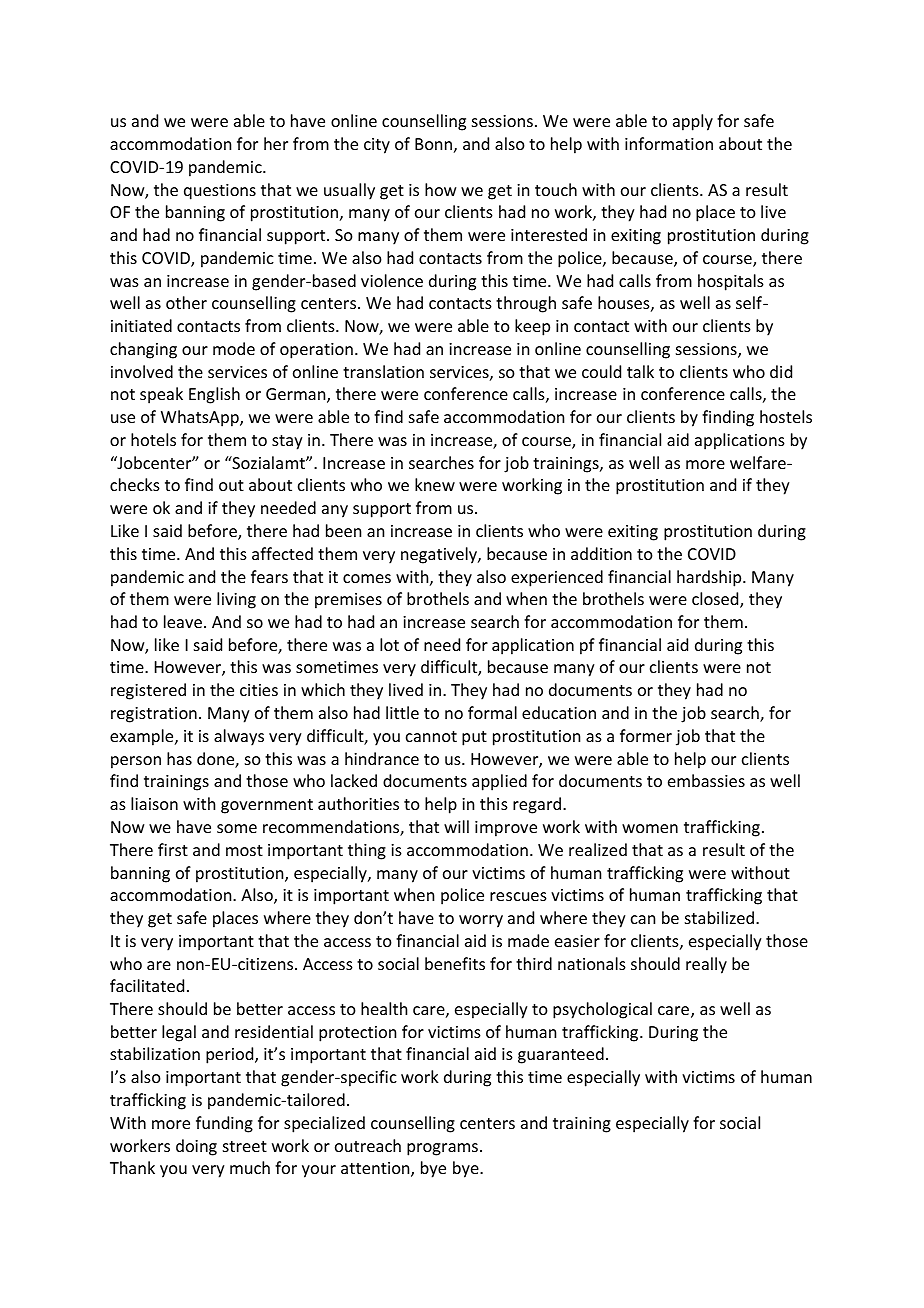 This screenshot has height=1308, width=924. Describe the element at coordinates (214, 395) in the screenshot. I see `English` at that location.
